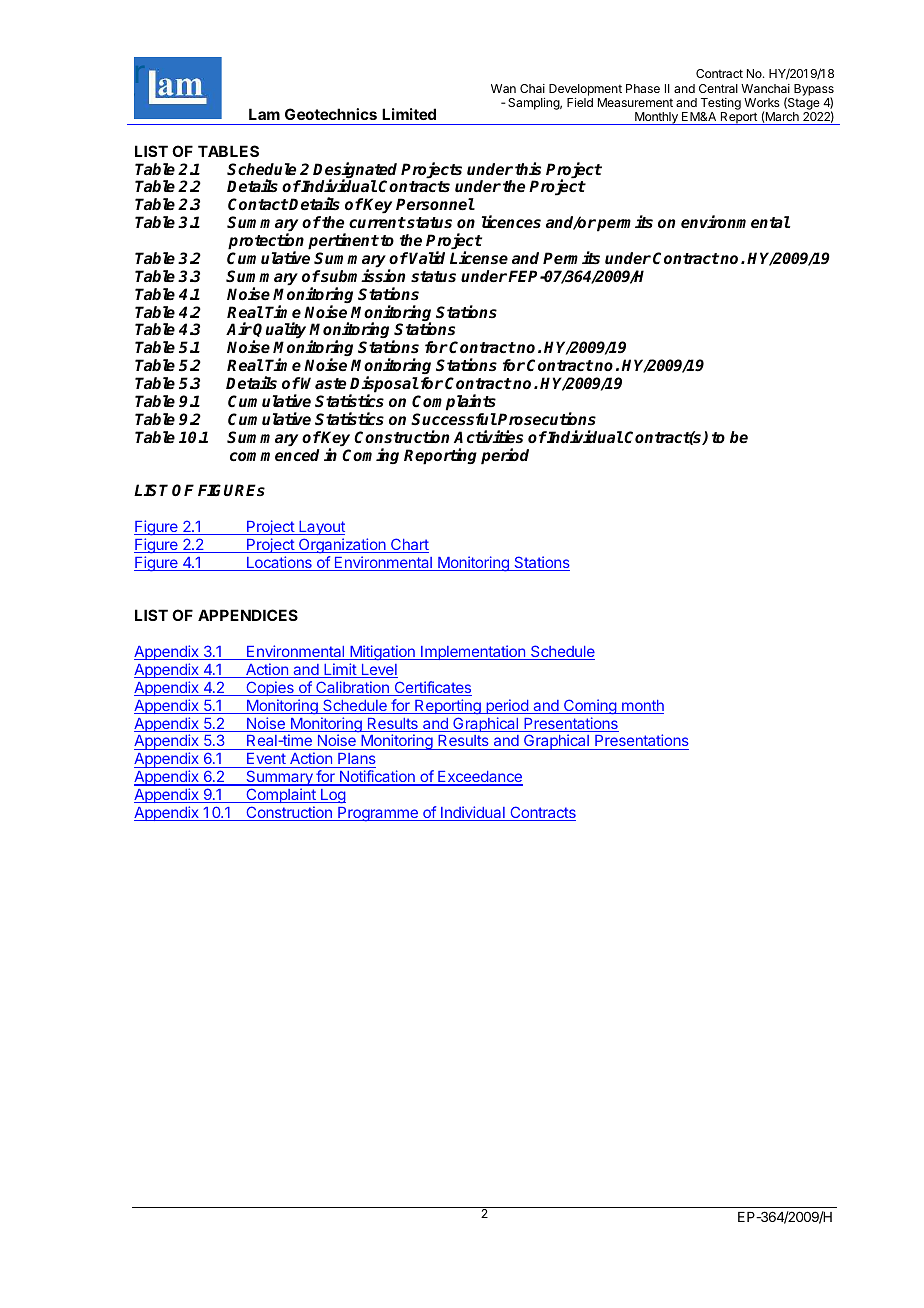 The image size is (924, 1308). Describe the element at coordinates (264, 114) in the screenshot. I see `Lam` at that location.
